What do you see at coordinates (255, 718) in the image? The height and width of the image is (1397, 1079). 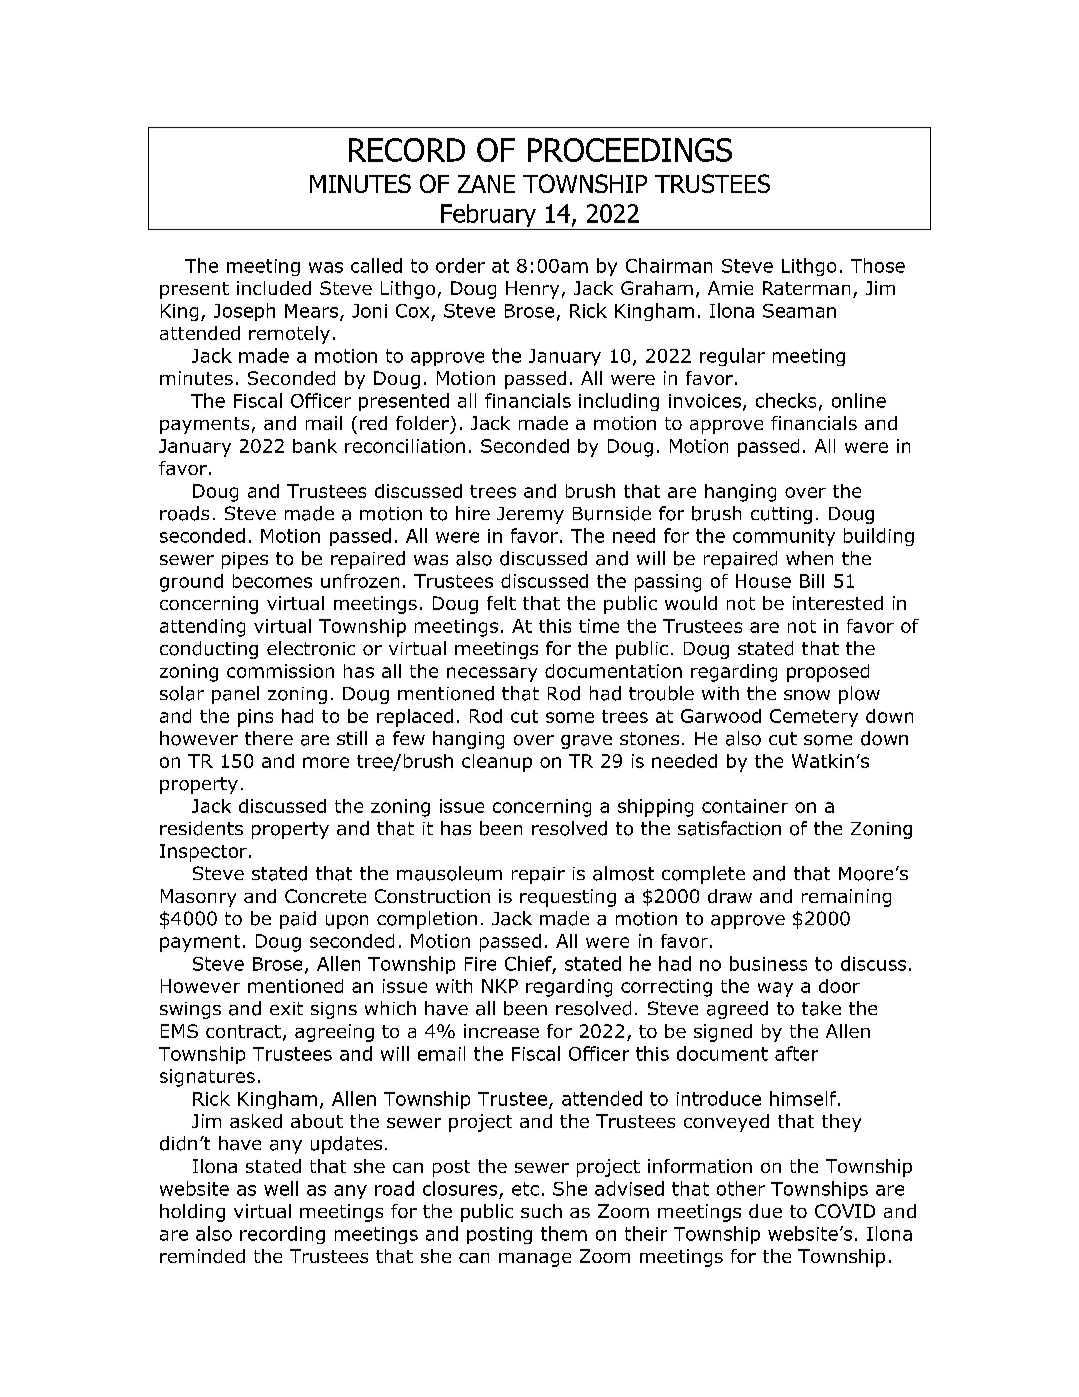 I see `pins` at bounding box center [255, 718].
